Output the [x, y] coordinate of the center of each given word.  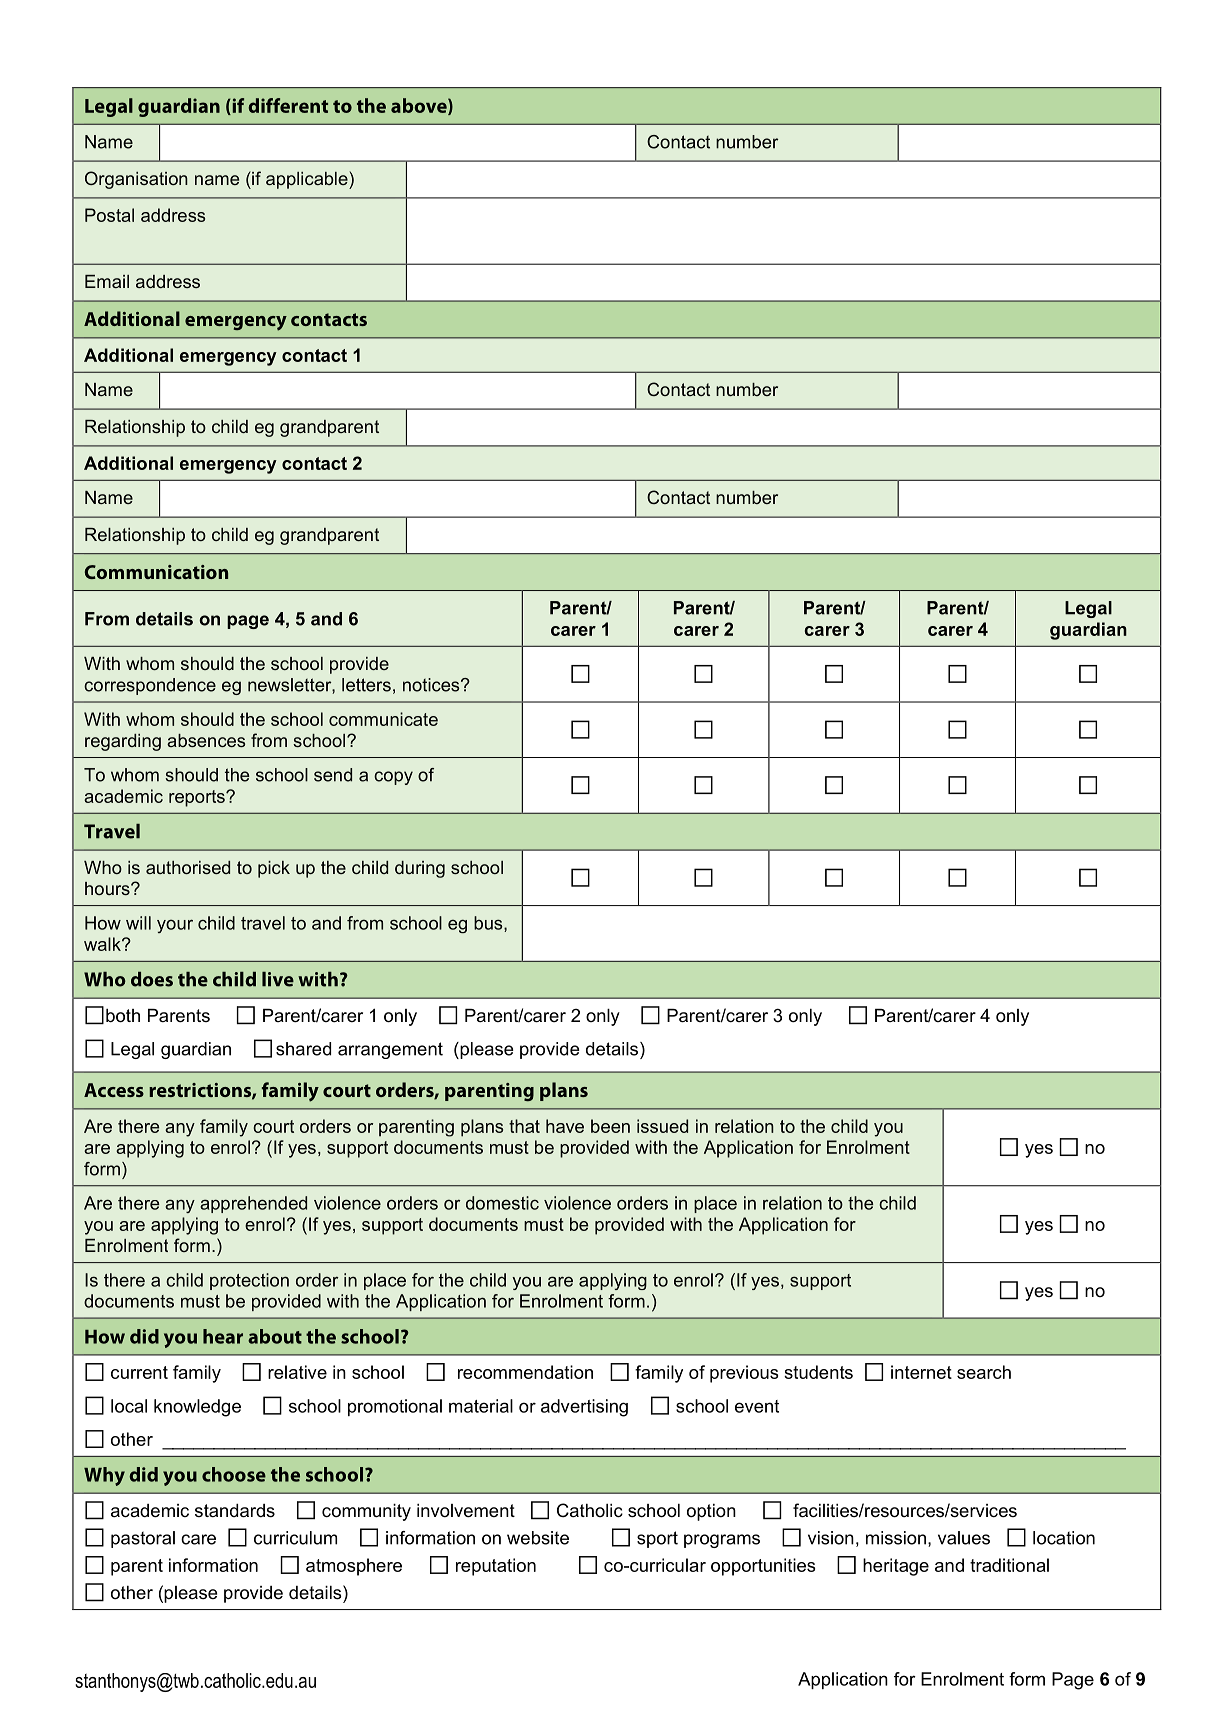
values [964, 1538]
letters [366, 685]
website [538, 1538]
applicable [308, 180]
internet [921, 1372]
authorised [188, 867]
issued [662, 1126]
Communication [156, 572]
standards [235, 1511]
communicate [383, 719]
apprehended [253, 1204]
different [288, 105]
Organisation [136, 180]
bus [489, 924]
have [565, 1126]
